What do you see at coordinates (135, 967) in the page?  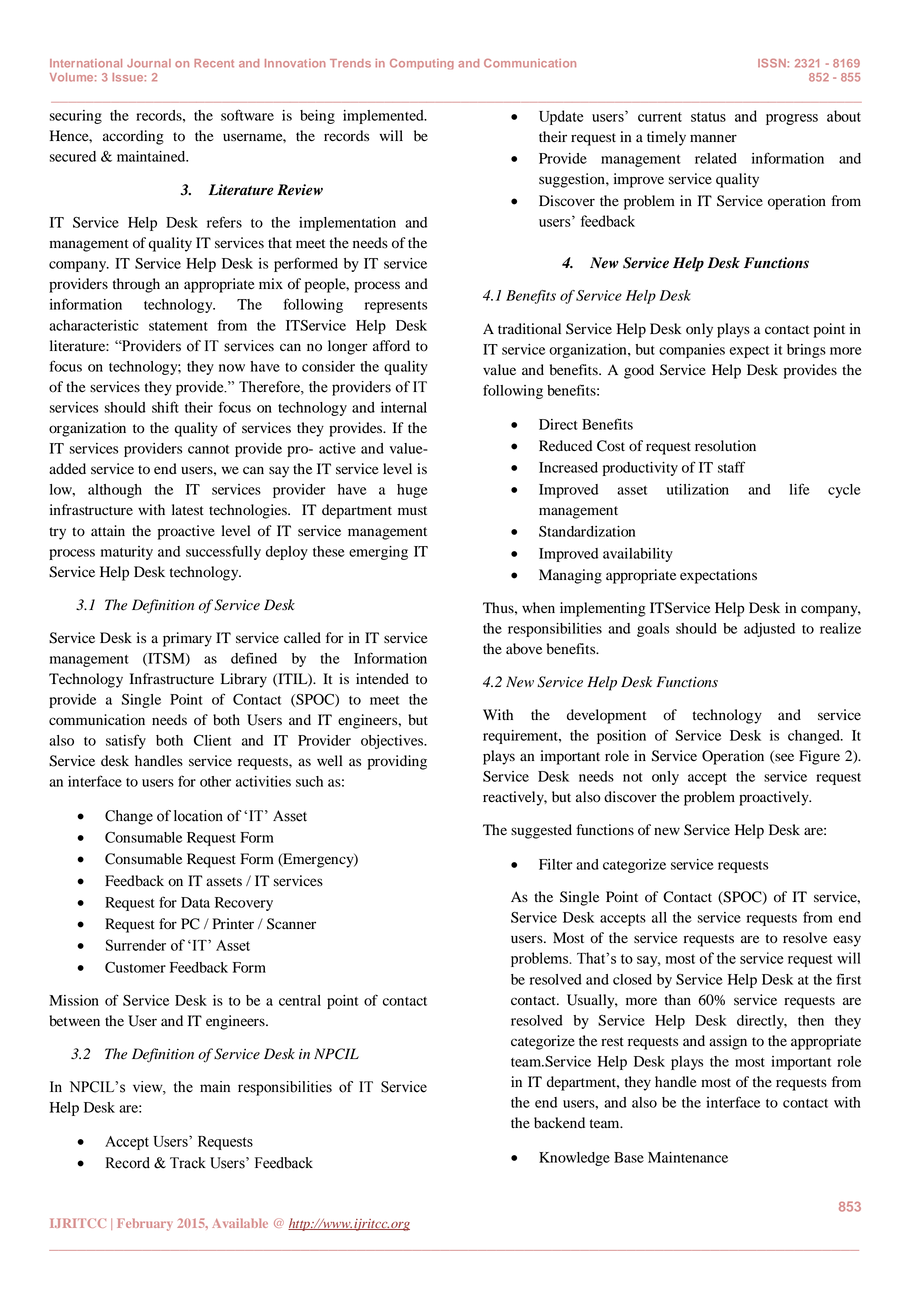 I see `Customer` at bounding box center [135, 967].
